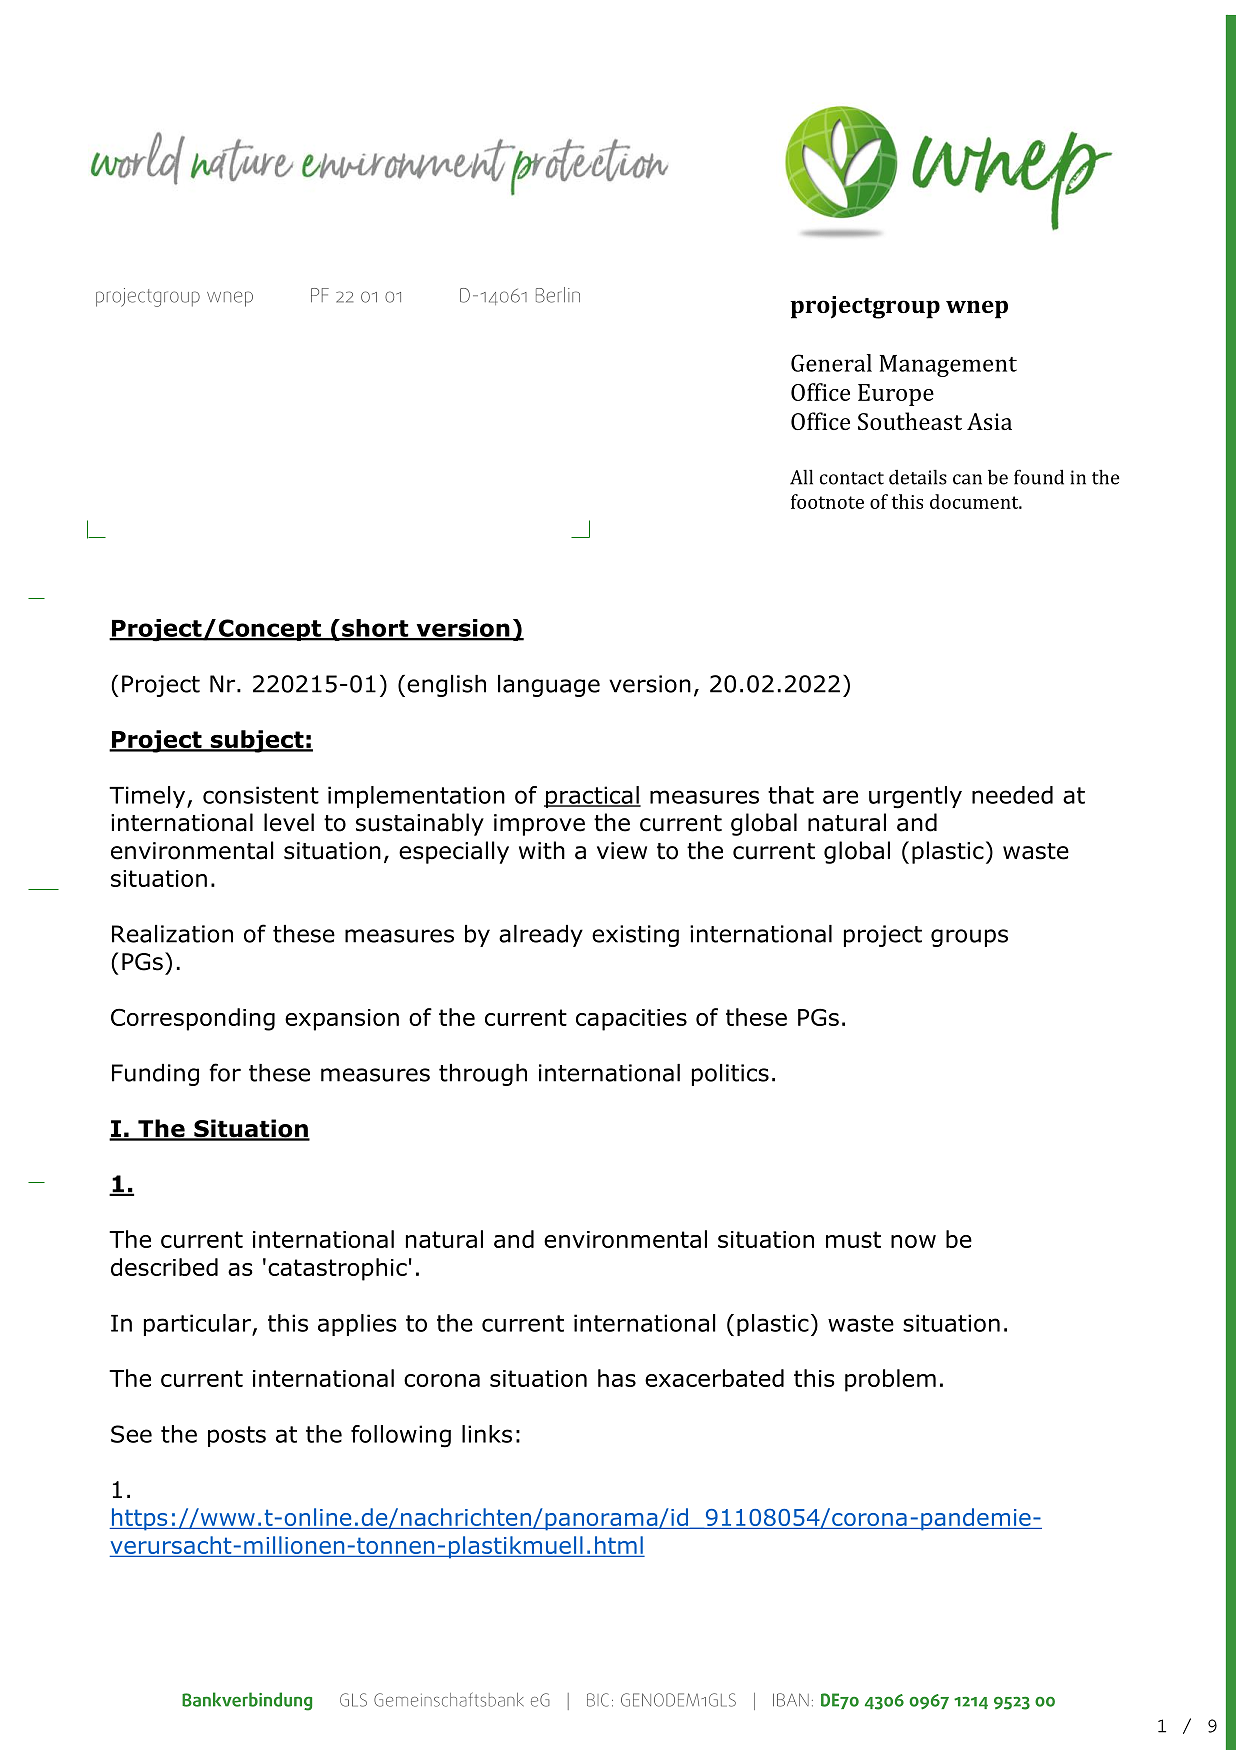 This screenshot has width=1236, height=1750. Describe the element at coordinates (541, 936) in the screenshot. I see `already` at that location.
